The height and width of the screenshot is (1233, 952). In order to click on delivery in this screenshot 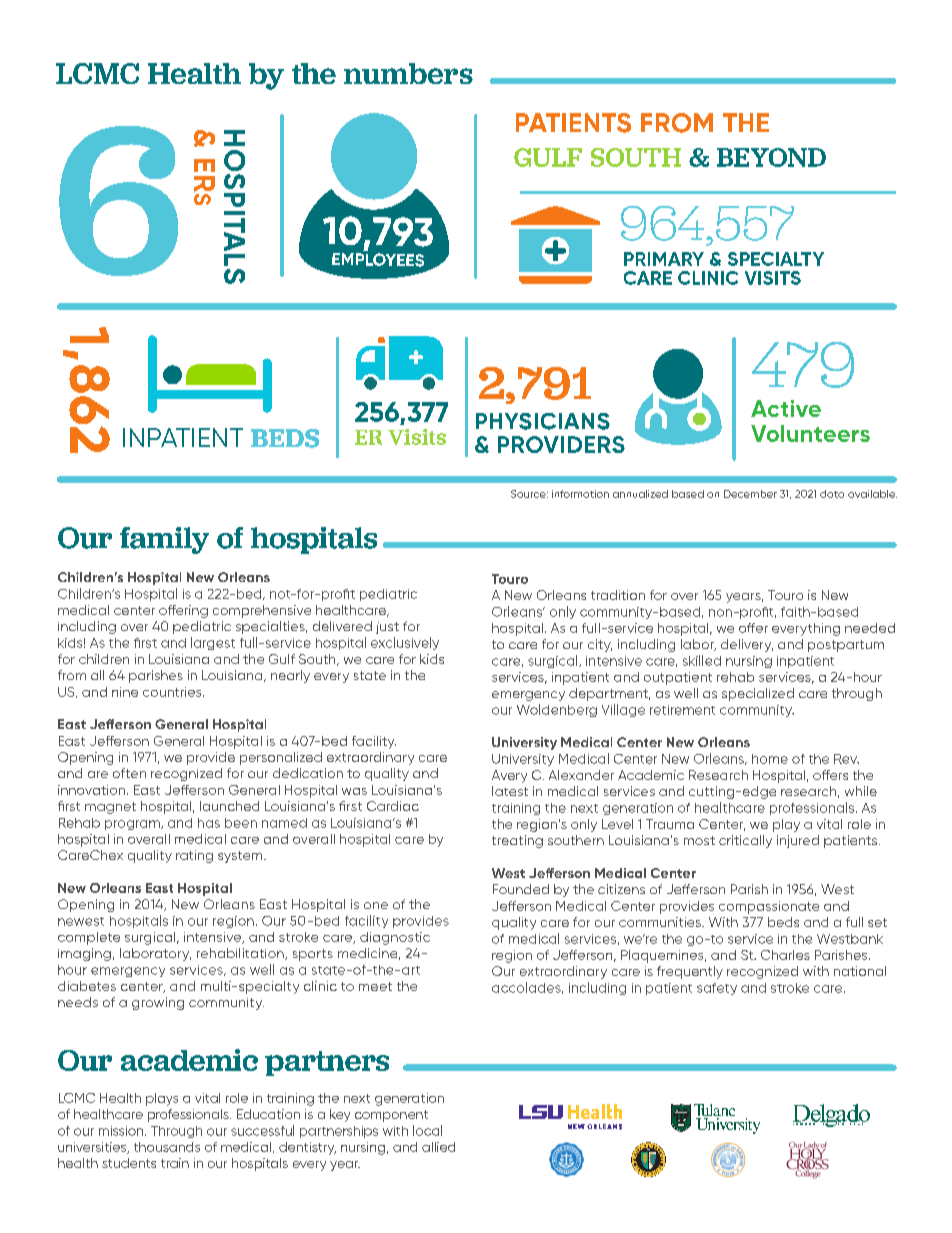, I will do `click(747, 645)`.
